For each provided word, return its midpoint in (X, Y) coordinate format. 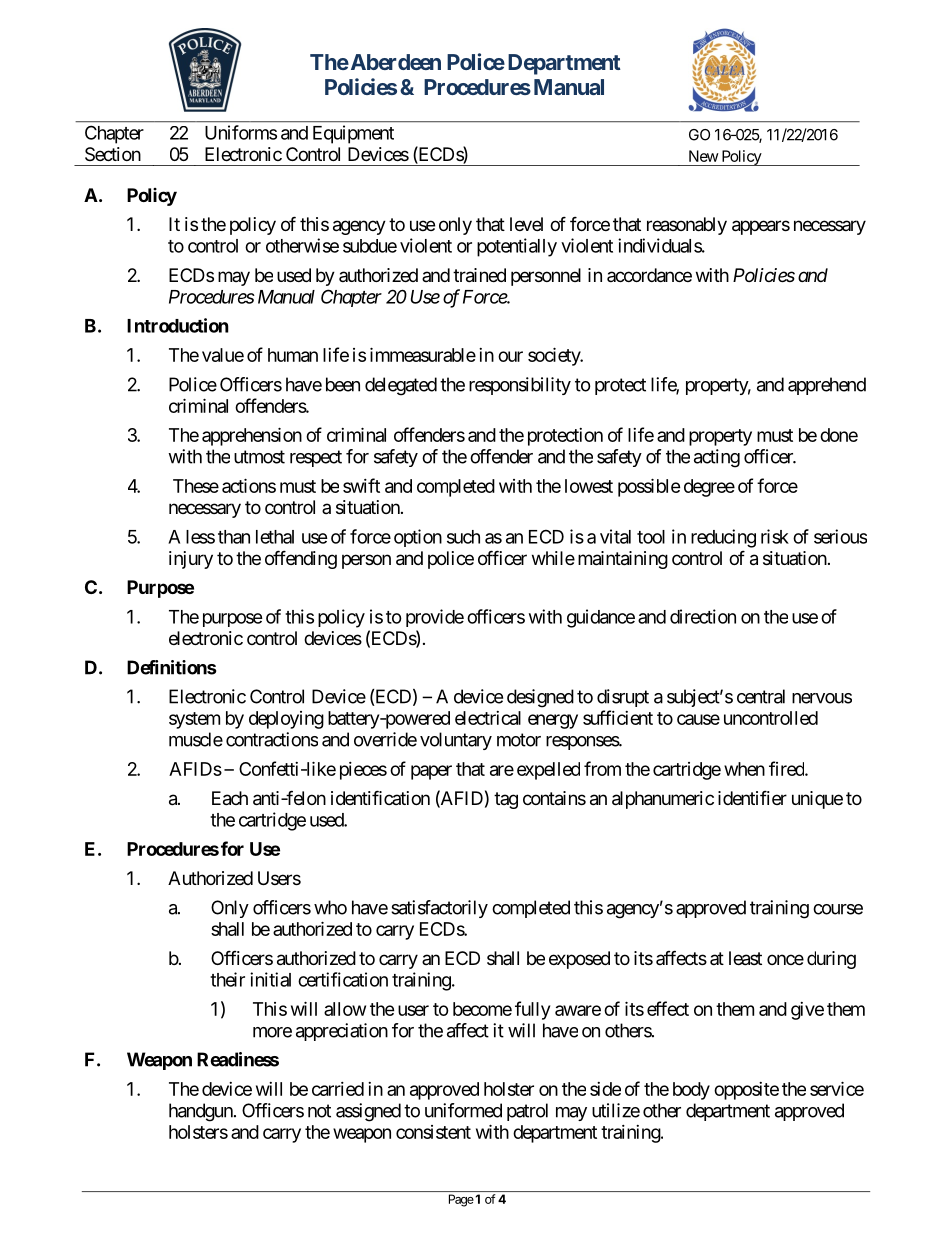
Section (113, 154)
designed (540, 698)
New (704, 156)
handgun (201, 1112)
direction (703, 616)
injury (191, 560)
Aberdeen (394, 62)
